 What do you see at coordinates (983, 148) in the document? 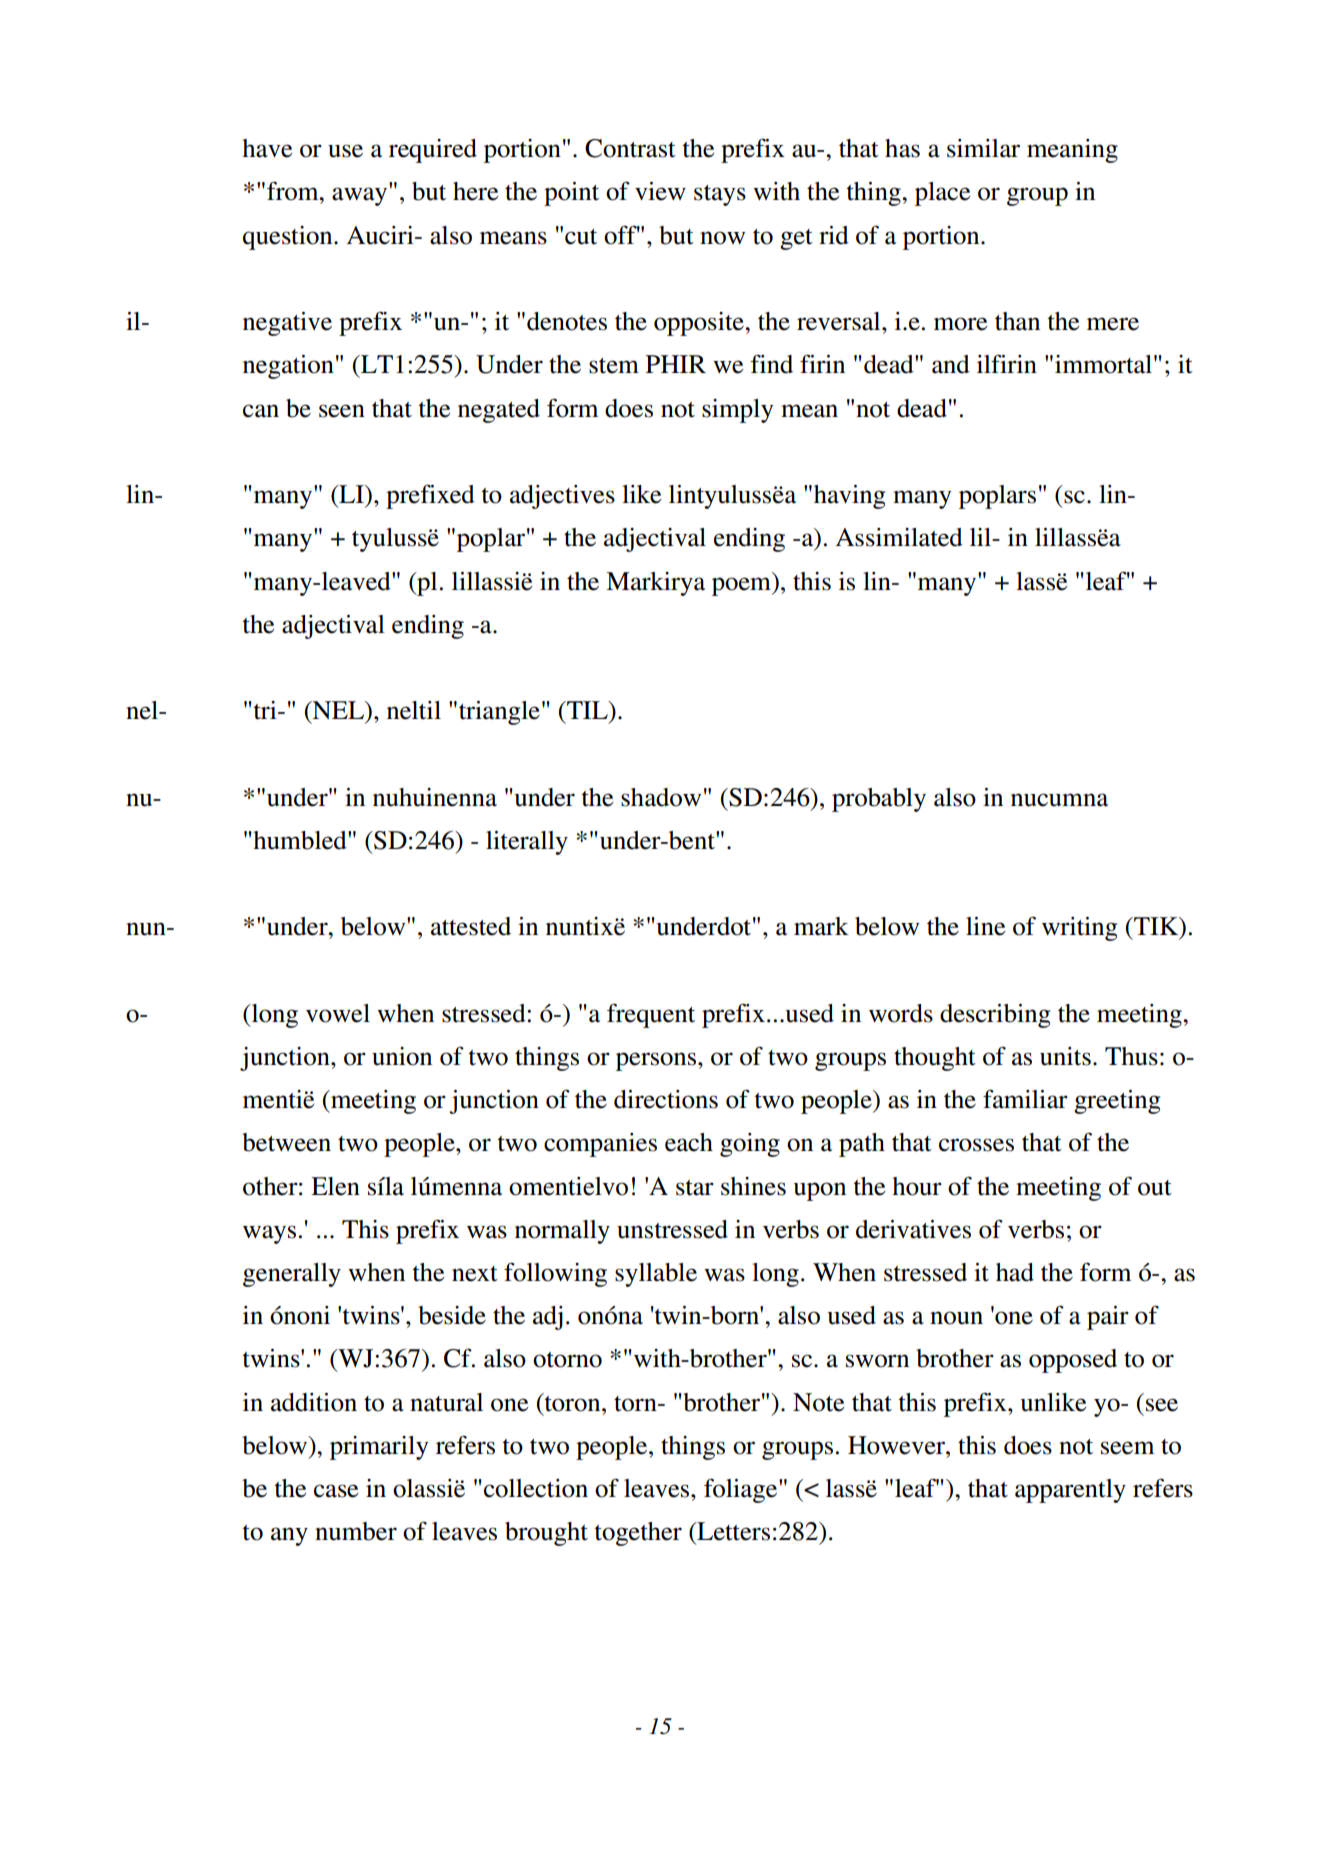
I see `similar` at bounding box center [983, 148].
